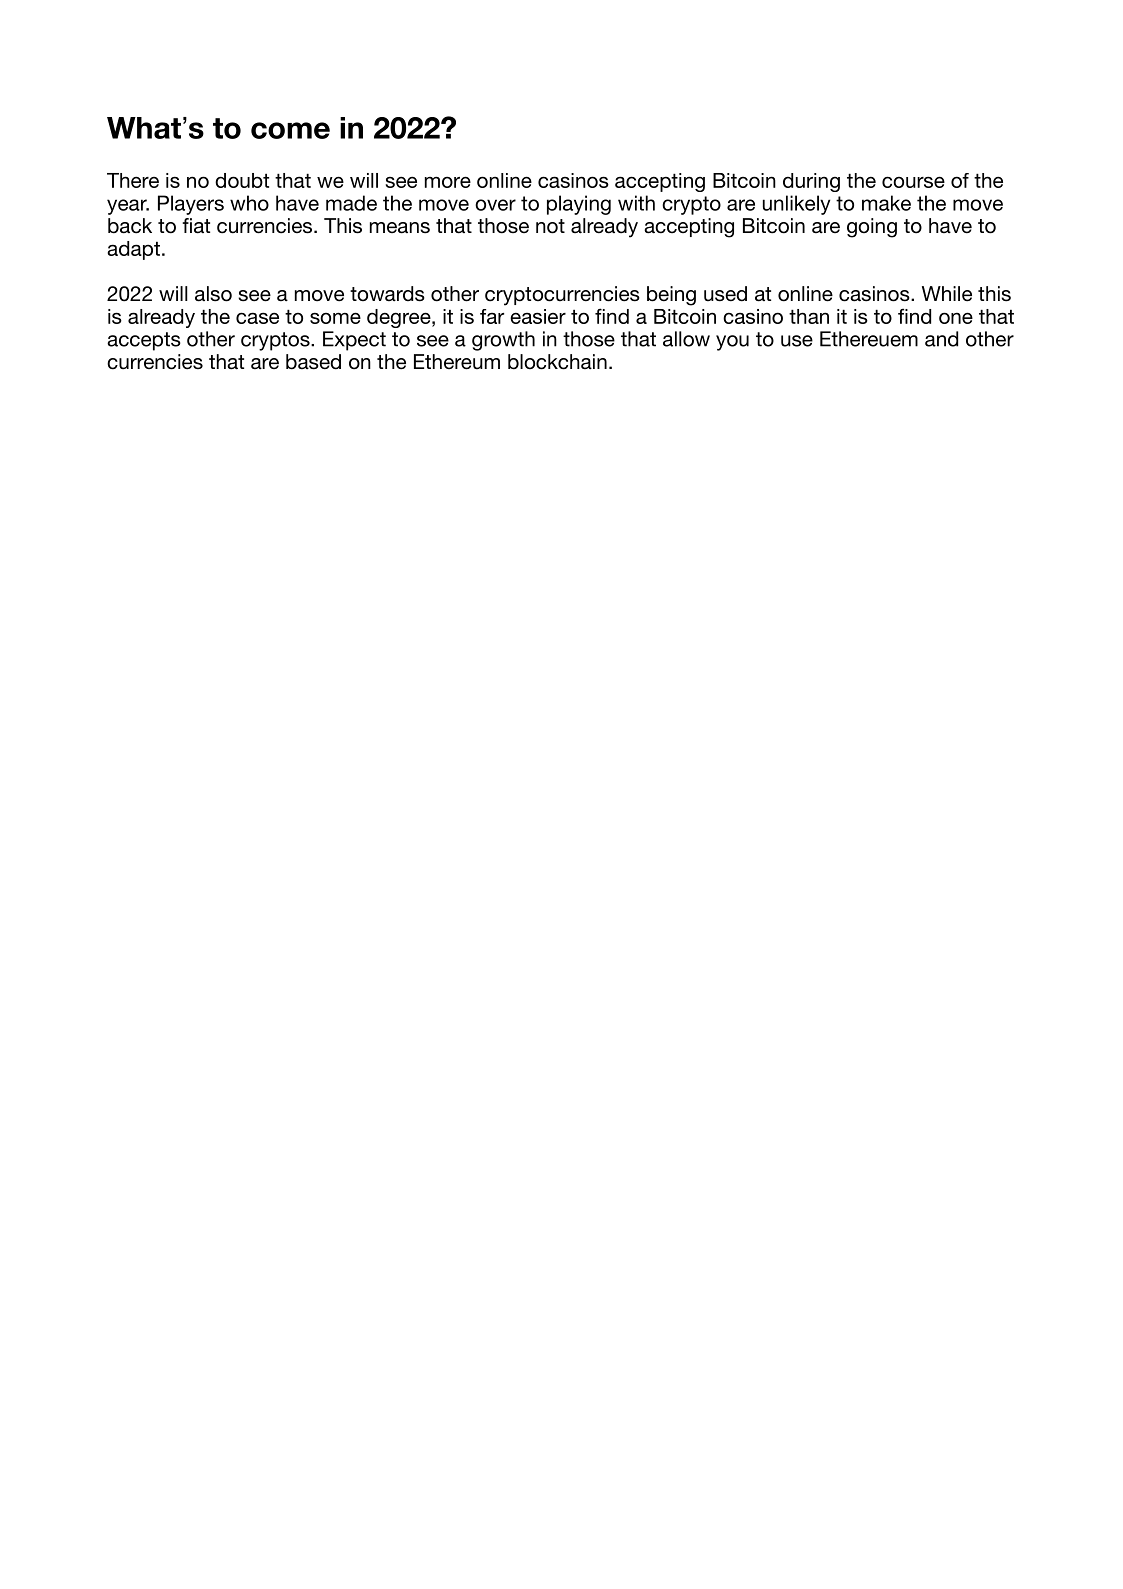 The height and width of the image is (1589, 1123). Describe the element at coordinates (213, 294) in the image. I see `also` at that location.
